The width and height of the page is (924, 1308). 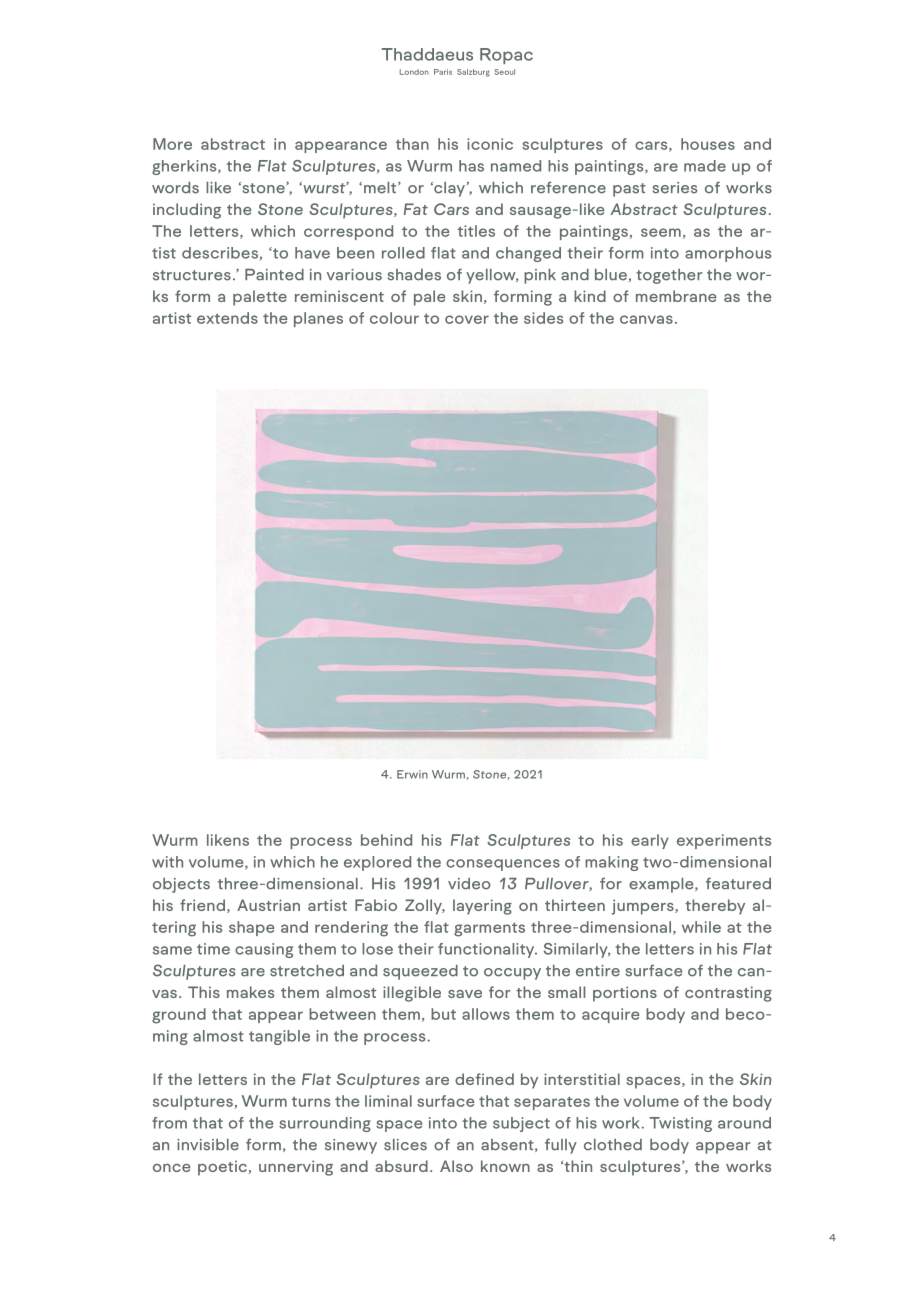 What do you see at coordinates (227, 318) in the page?
I see `extends` at bounding box center [227, 318].
